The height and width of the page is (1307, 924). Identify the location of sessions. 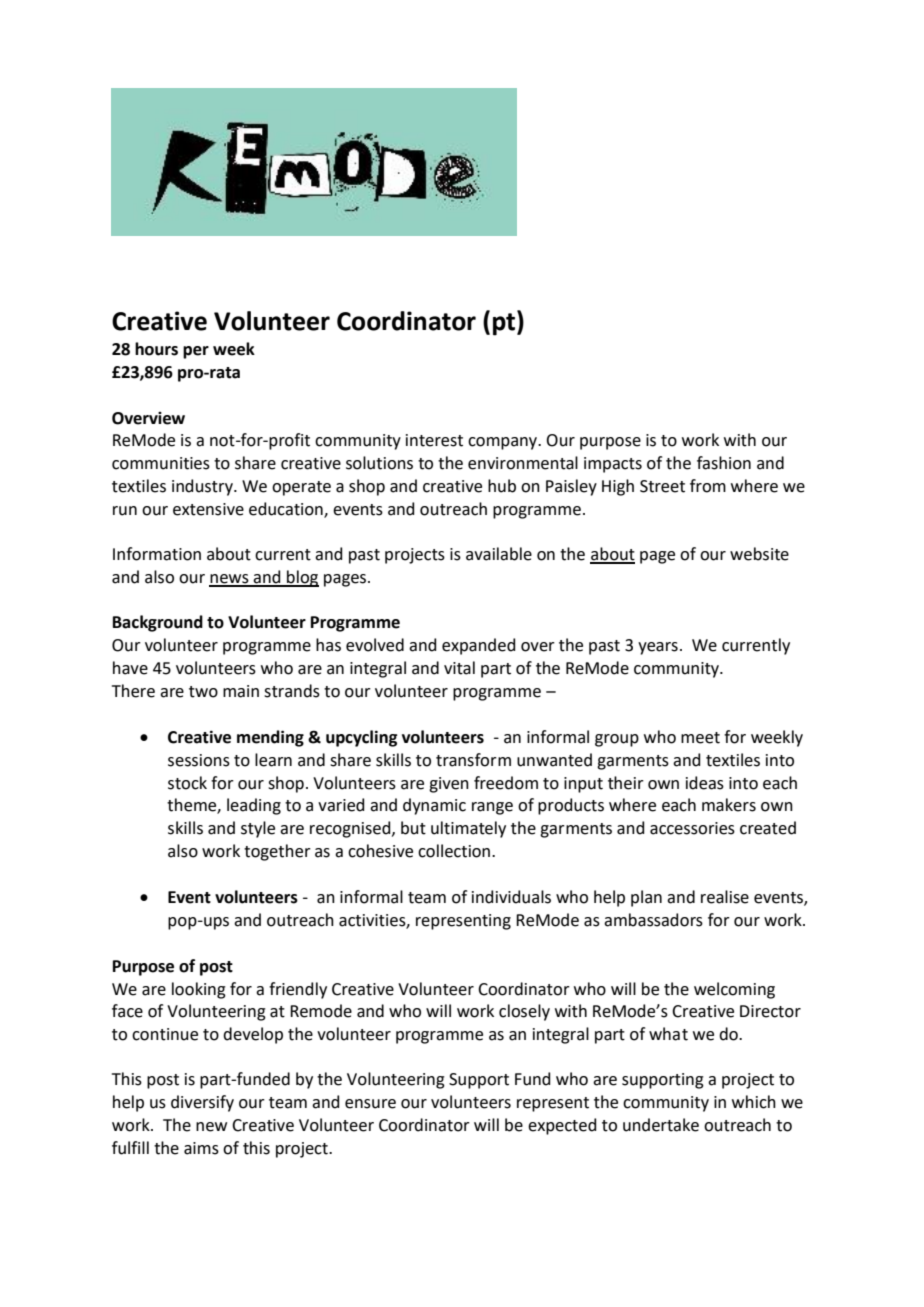
(199, 760).
